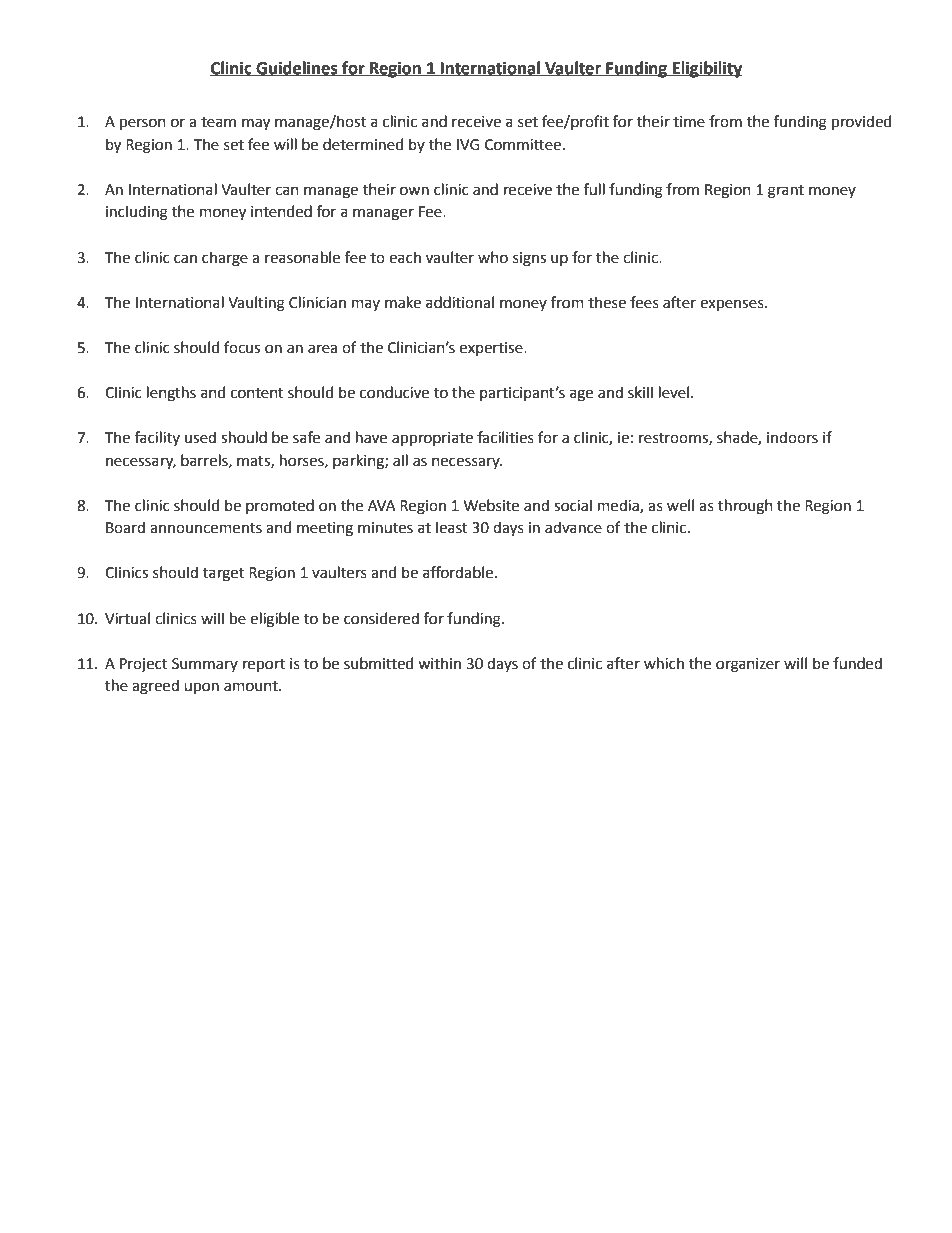  Describe the element at coordinates (748, 665) in the screenshot. I see `organizer` at that location.
